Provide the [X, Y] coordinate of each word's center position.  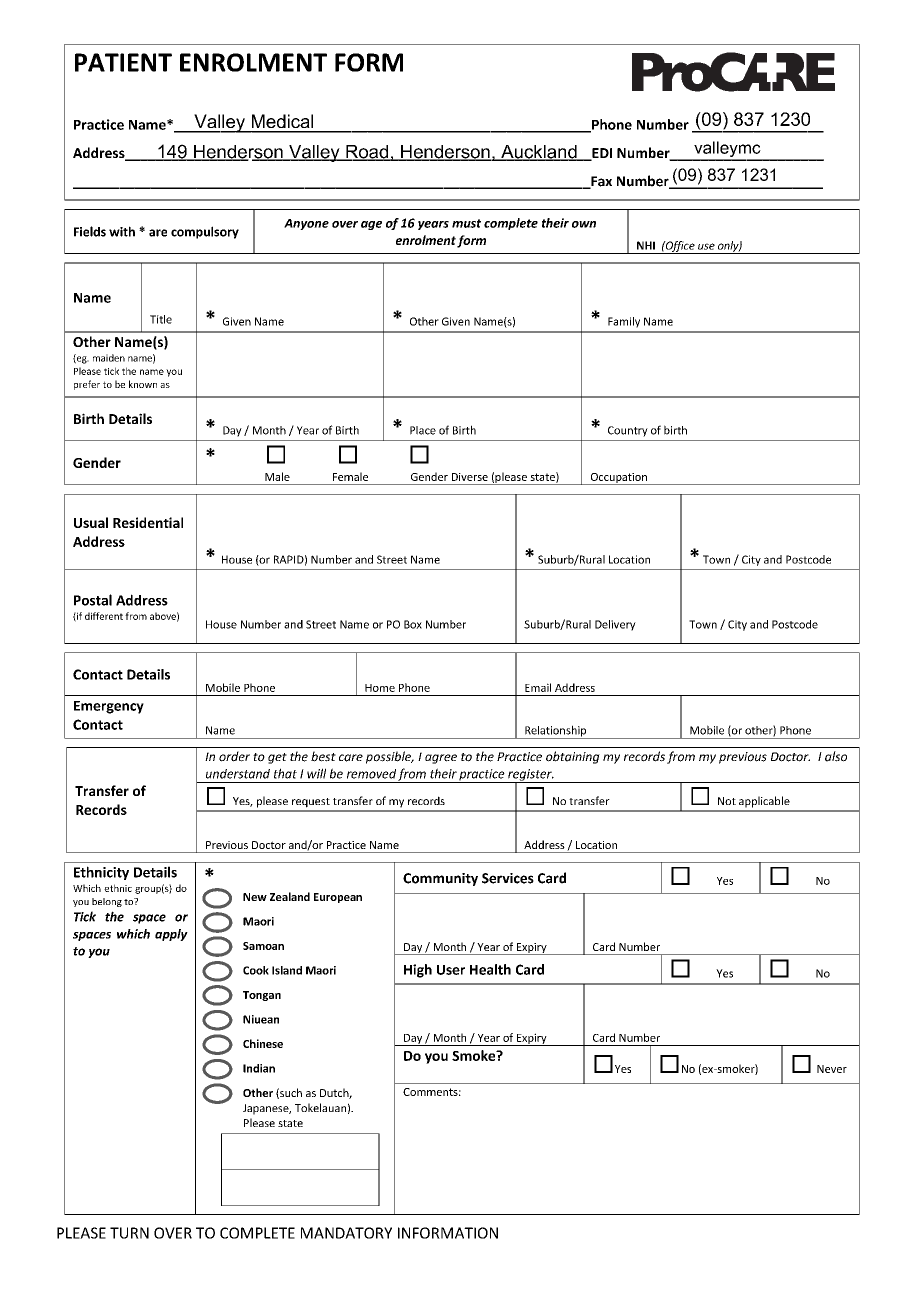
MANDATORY [346, 1233]
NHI [646, 245]
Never [832, 1069]
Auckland [539, 153]
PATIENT [123, 62]
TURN [129, 1233]
